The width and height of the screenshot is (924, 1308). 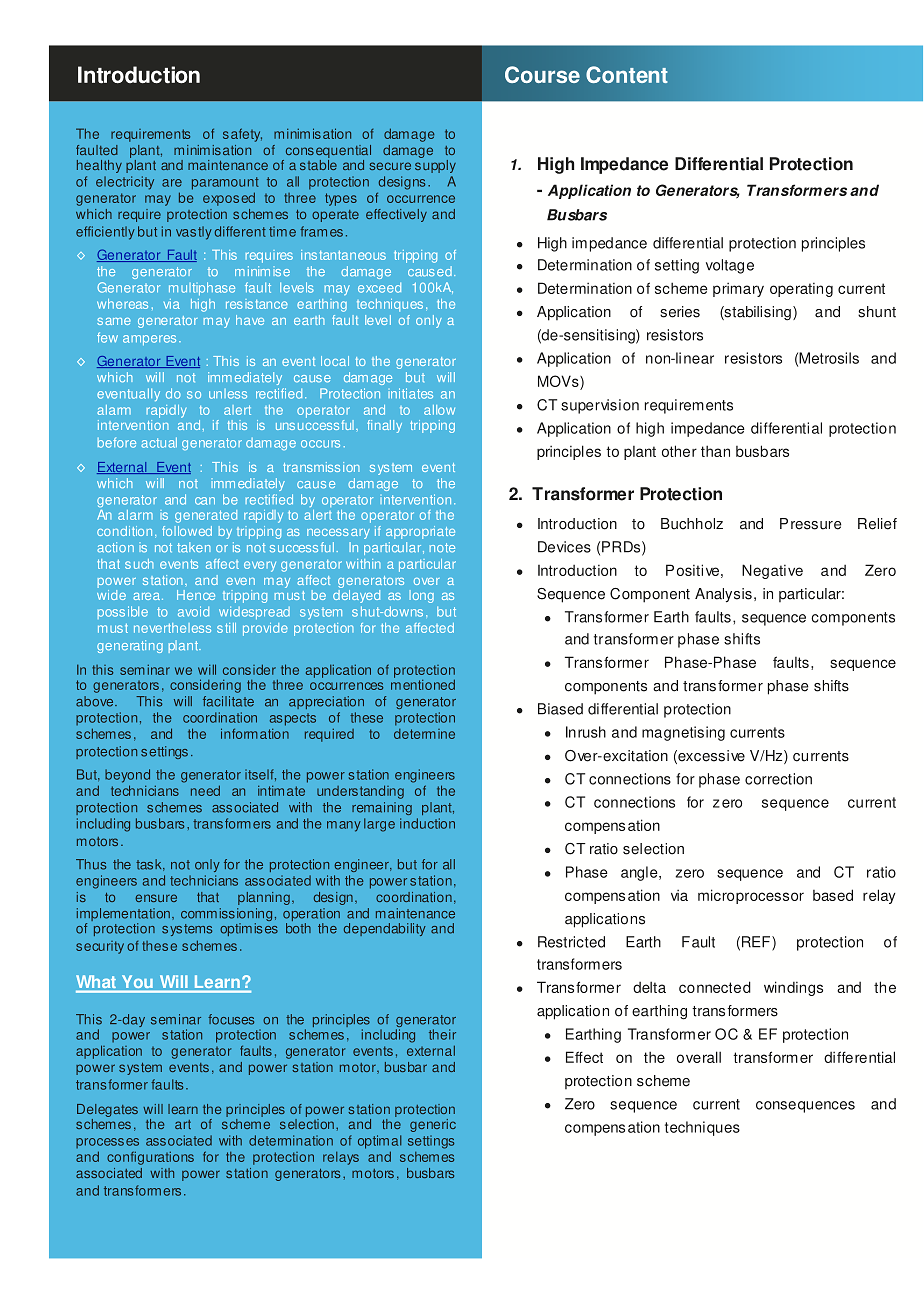 I want to click on Negative, so click(x=772, y=571).
